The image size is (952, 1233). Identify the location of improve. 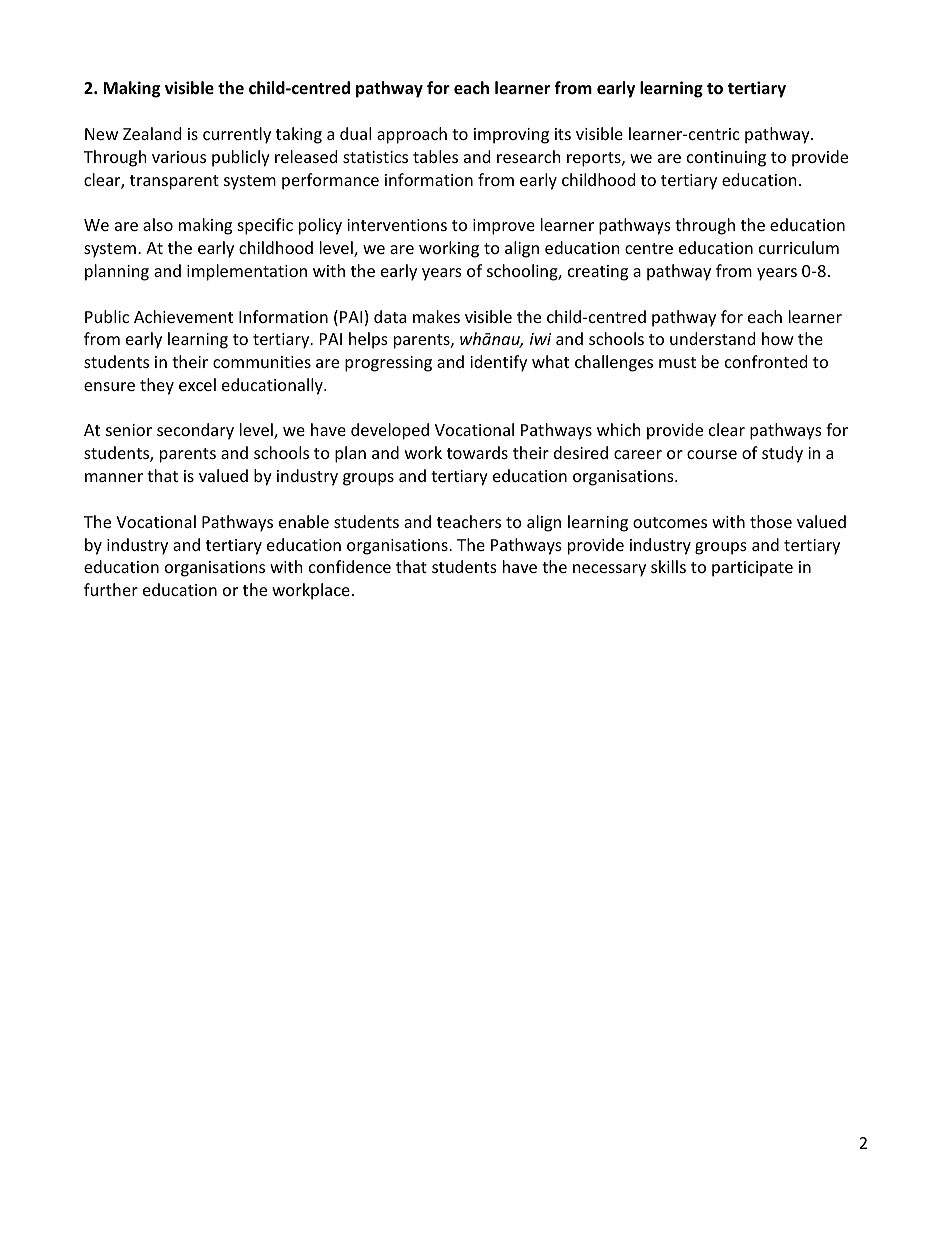
(504, 227).
